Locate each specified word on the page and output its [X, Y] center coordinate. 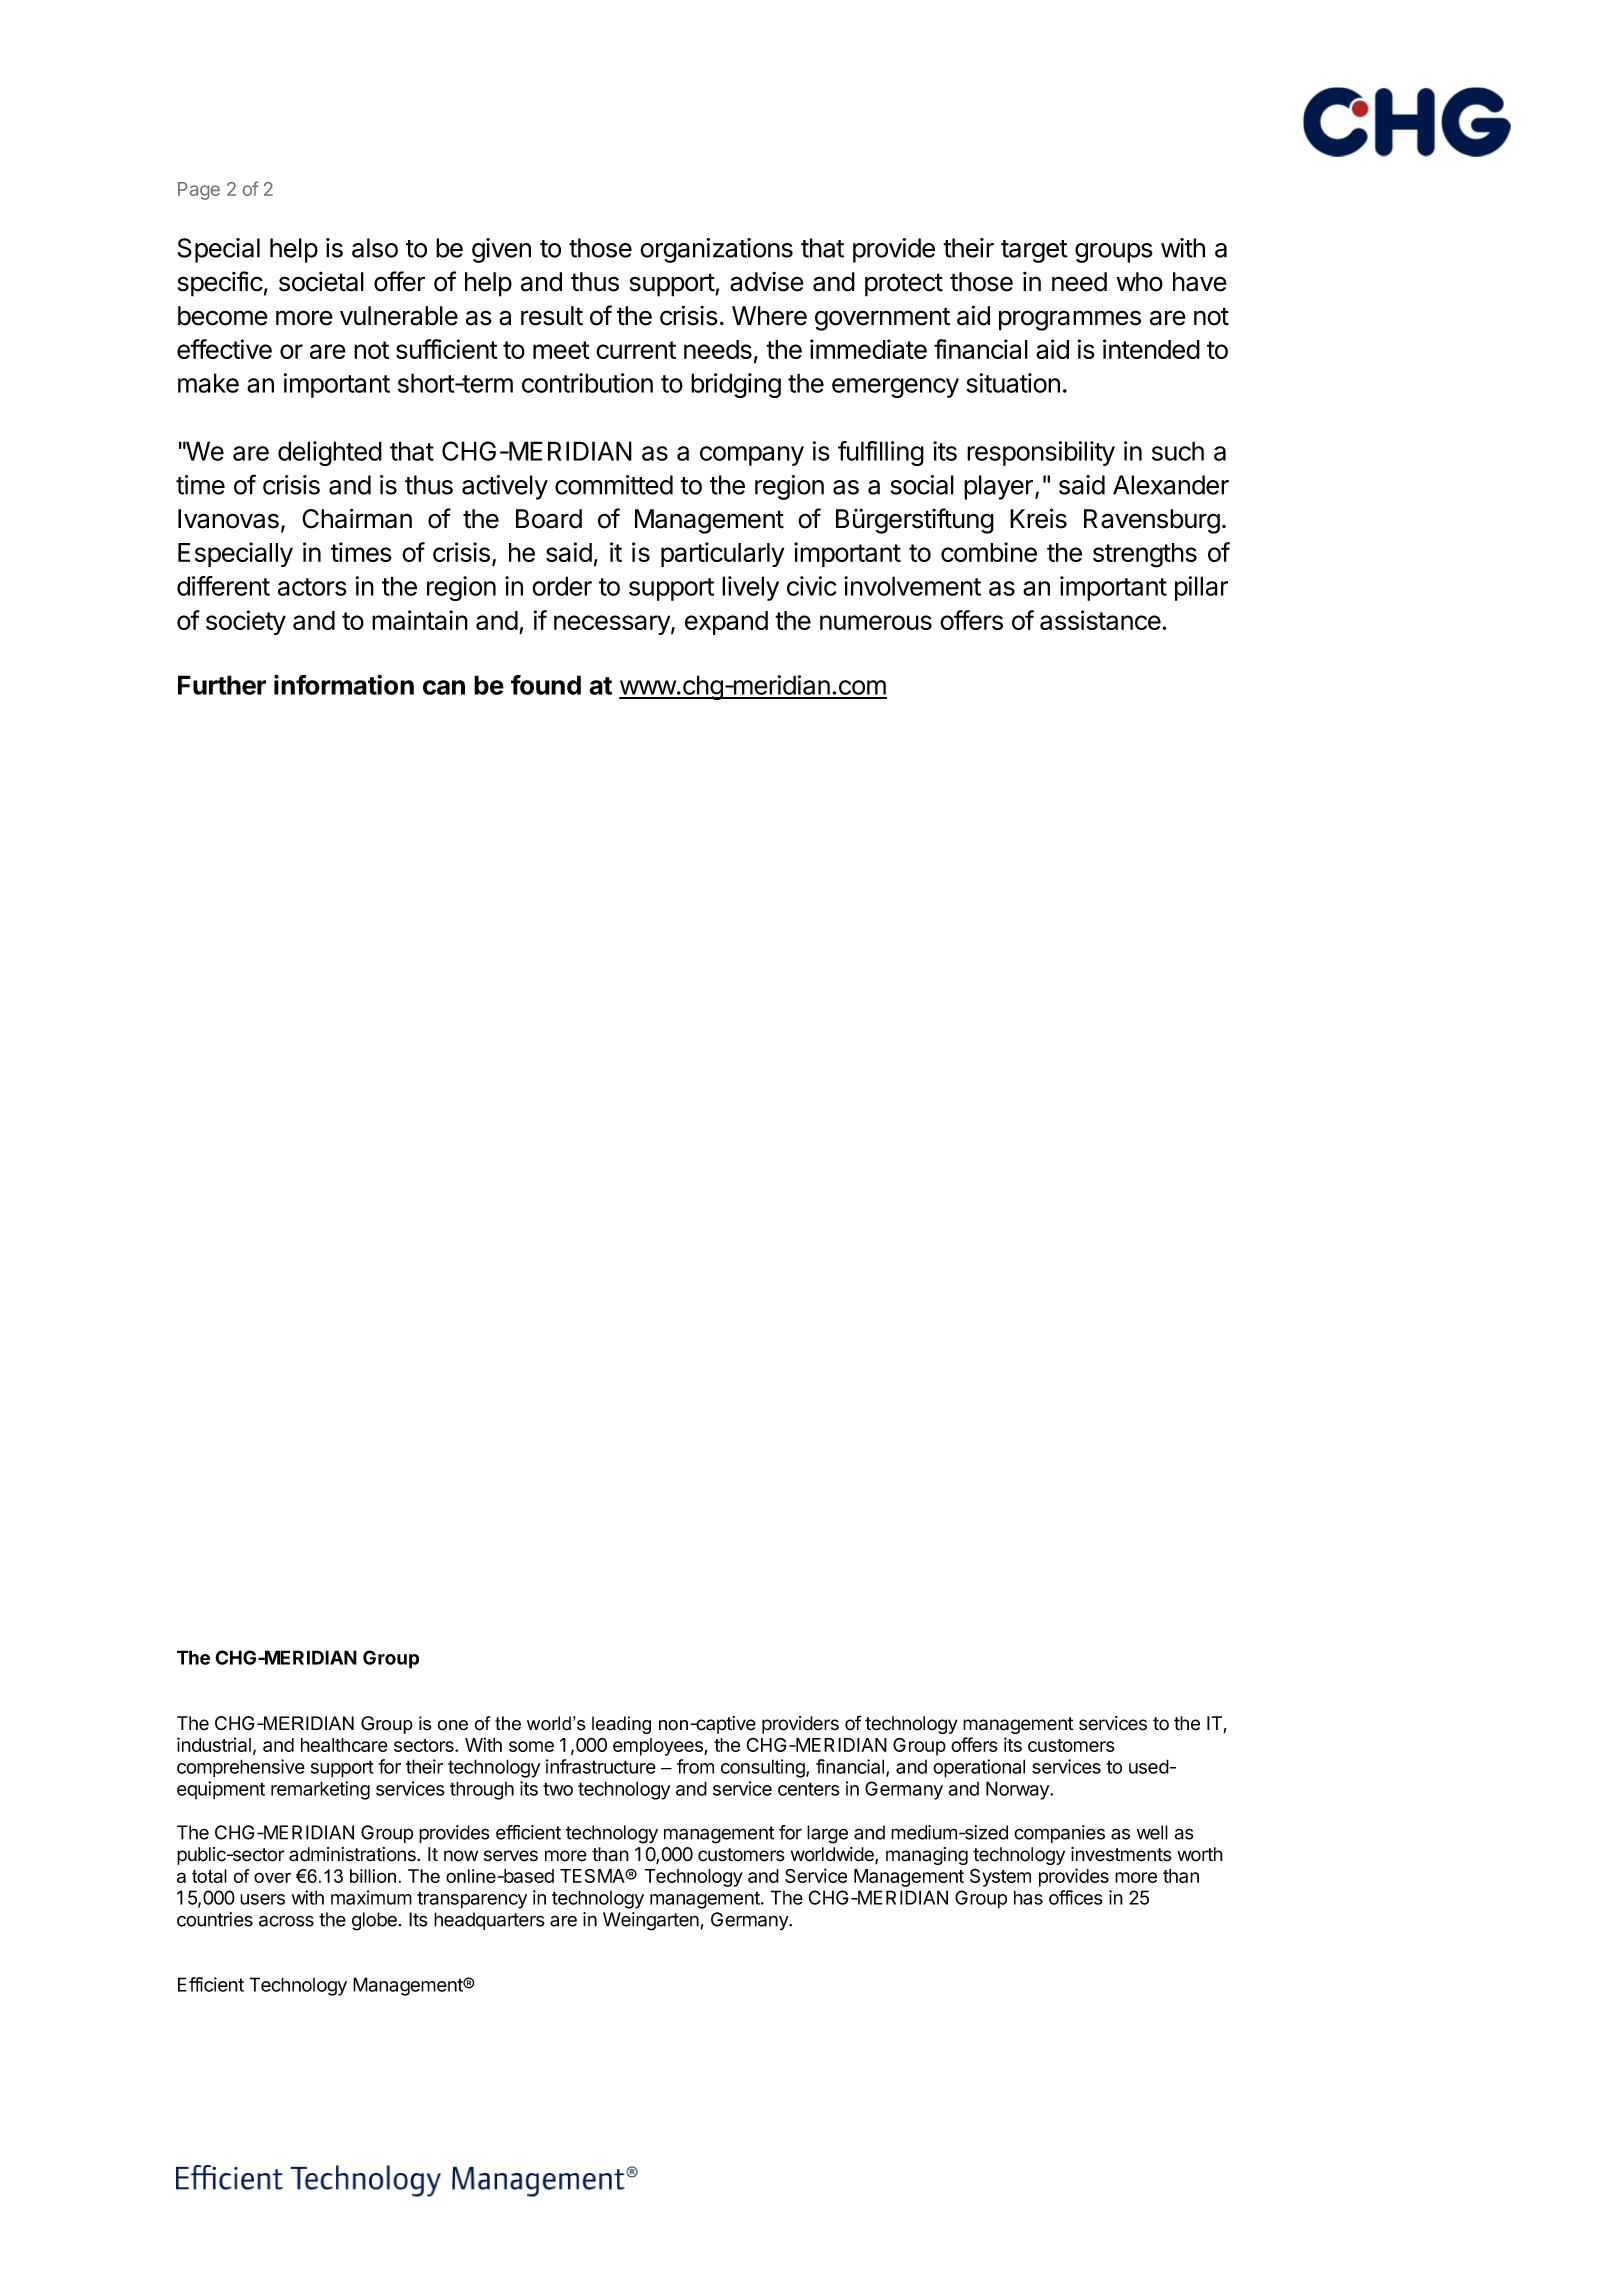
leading [621, 1725]
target [1034, 251]
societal [321, 282]
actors [312, 587]
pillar [1201, 588]
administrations [353, 1854]
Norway [1018, 1790]
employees [659, 1747]
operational [979, 1768]
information [344, 684]
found [546, 685]
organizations [716, 250]
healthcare [344, 1745]
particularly [722, 554]
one [453, 1725]
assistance [1100, 620]
